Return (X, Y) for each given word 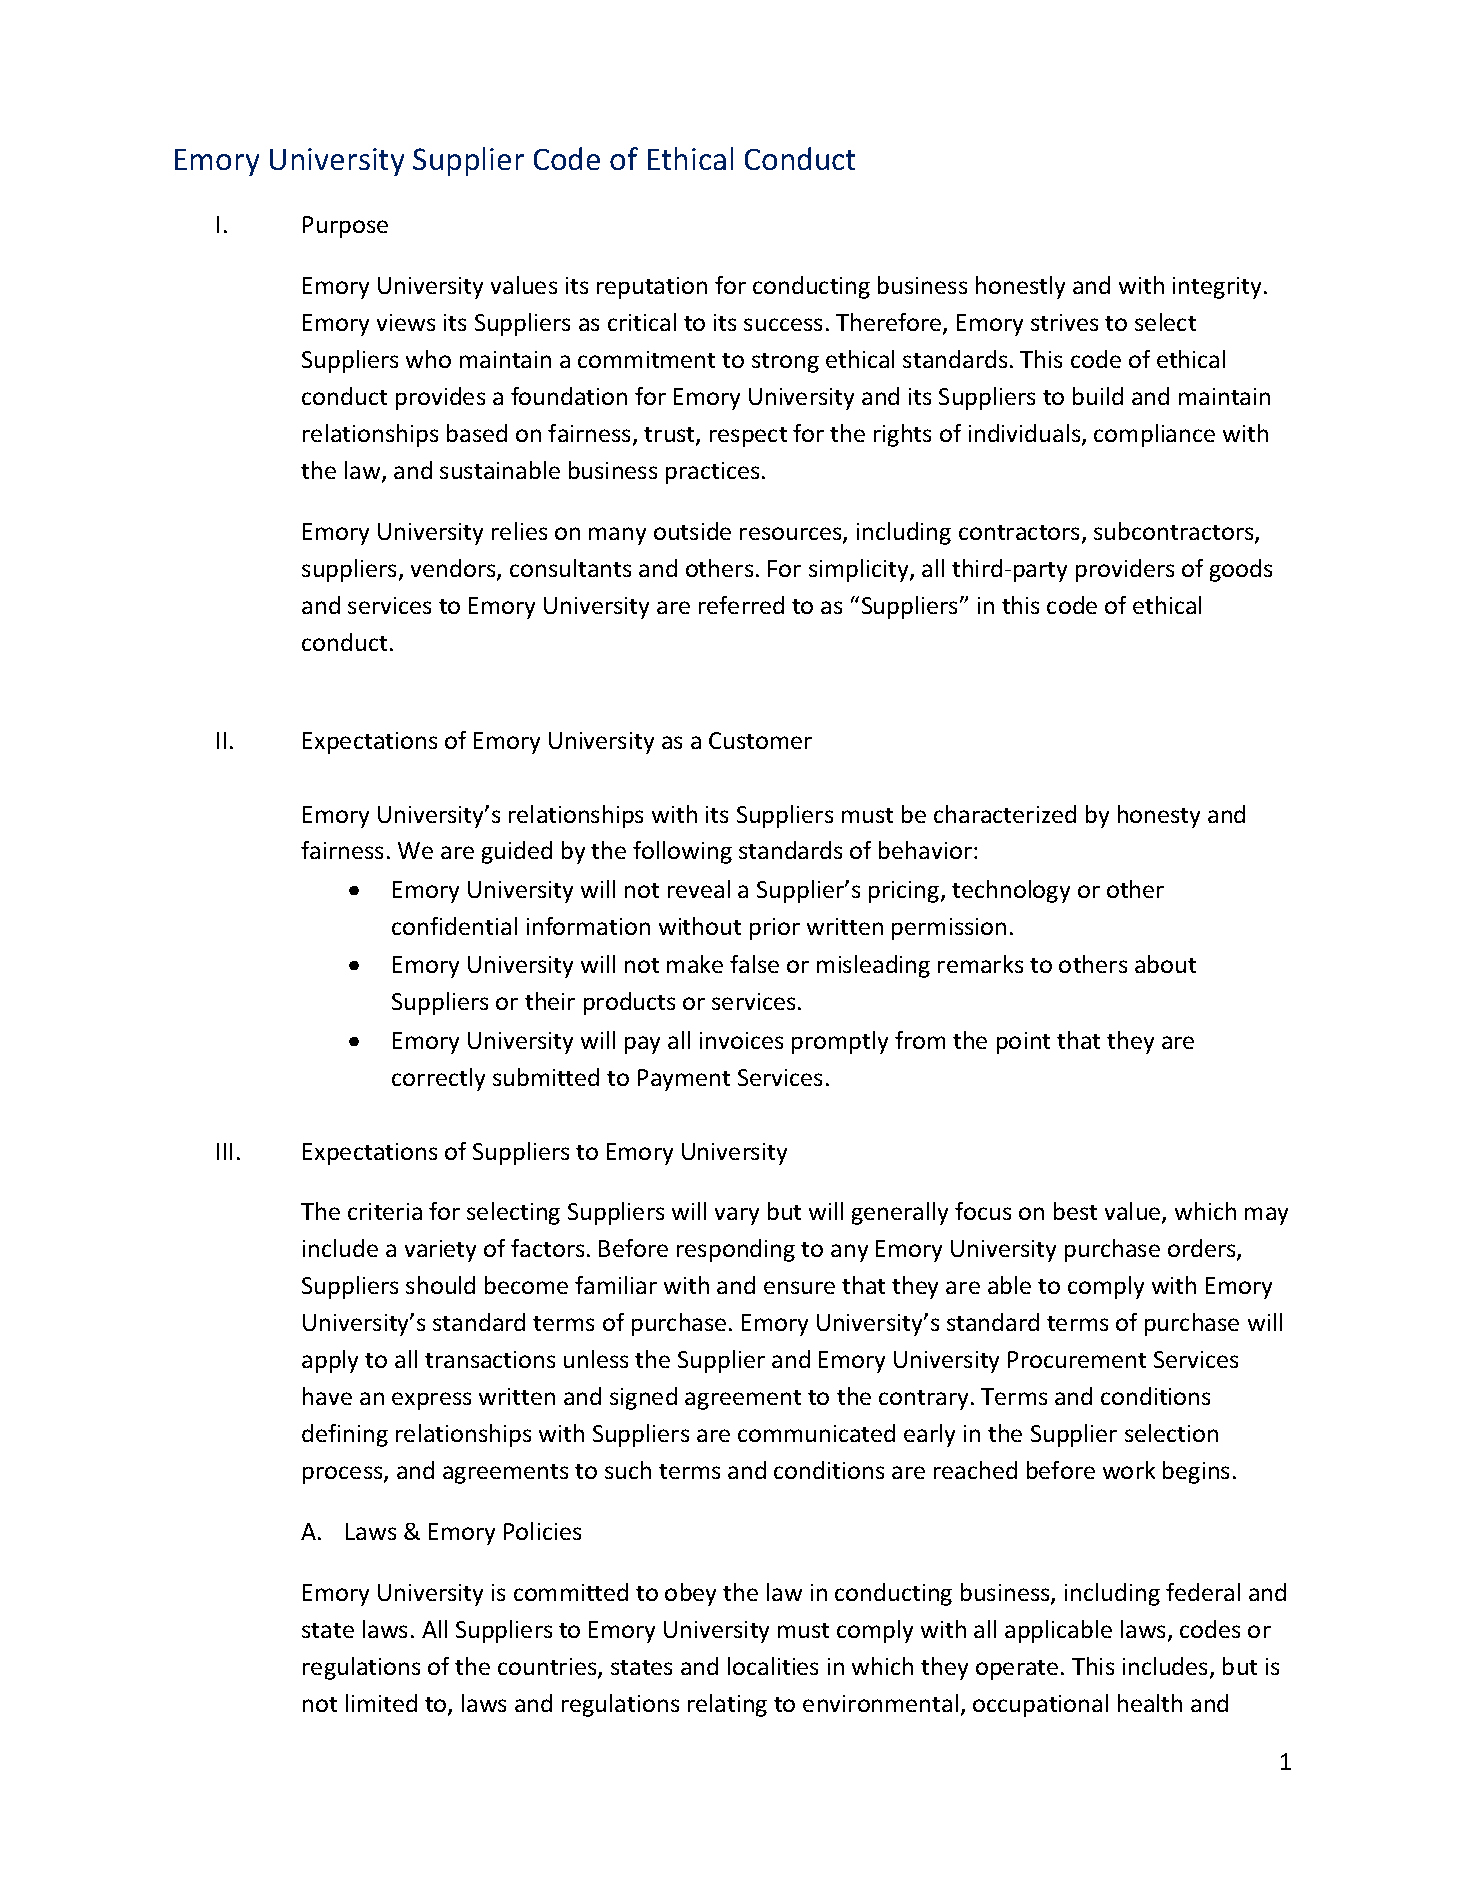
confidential (454, 926)
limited (381, 1703)
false (754, 964)
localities (773, 1666)
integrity (1217, 288)
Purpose (345, 227)
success (783, 324)
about (1165, 964)
